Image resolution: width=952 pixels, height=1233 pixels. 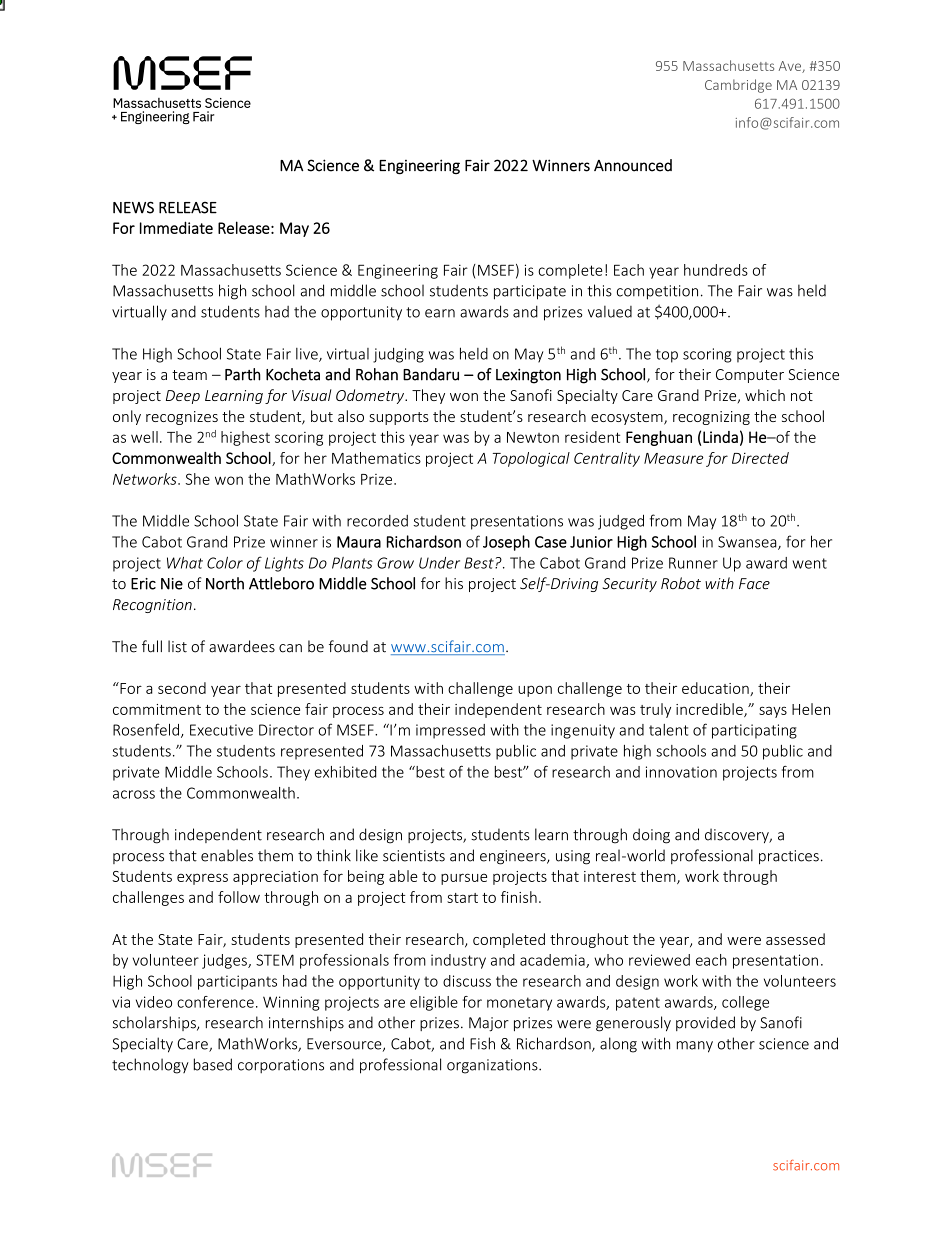 I want to click on Cambridge, so click(x=738, y=86).
